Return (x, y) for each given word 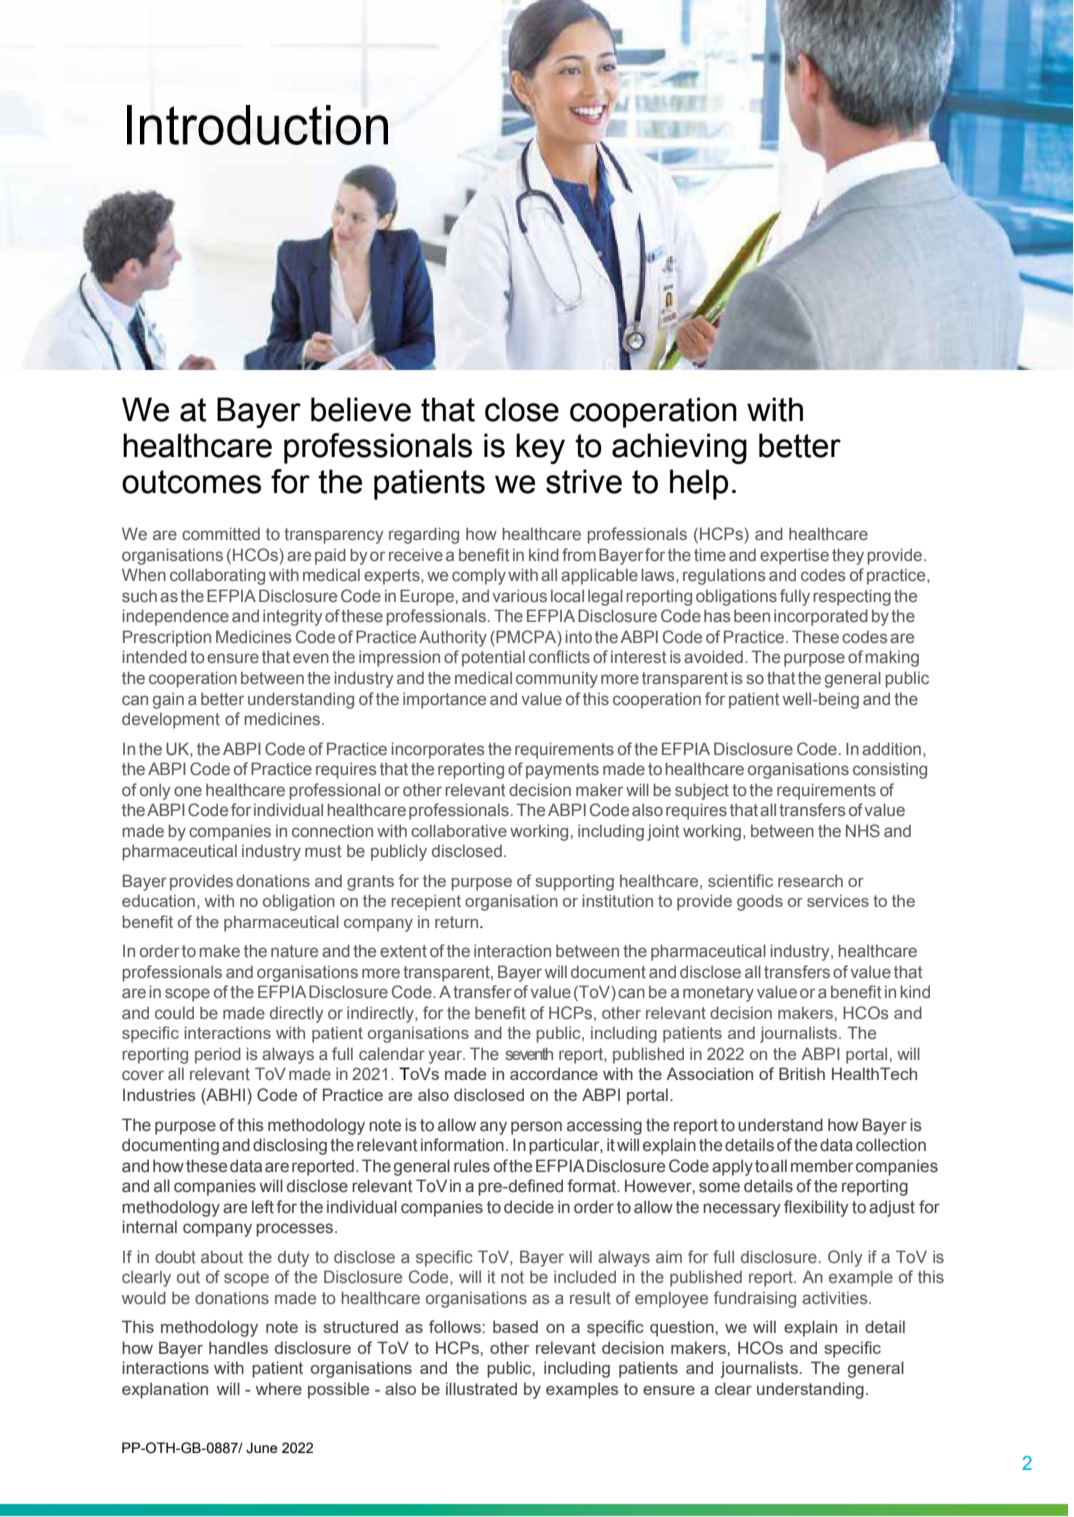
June (261, 1448)
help (699, 484)
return (458, 922)
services (838, 901)
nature (294, 951)
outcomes (191, 482)
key (540, 448)
